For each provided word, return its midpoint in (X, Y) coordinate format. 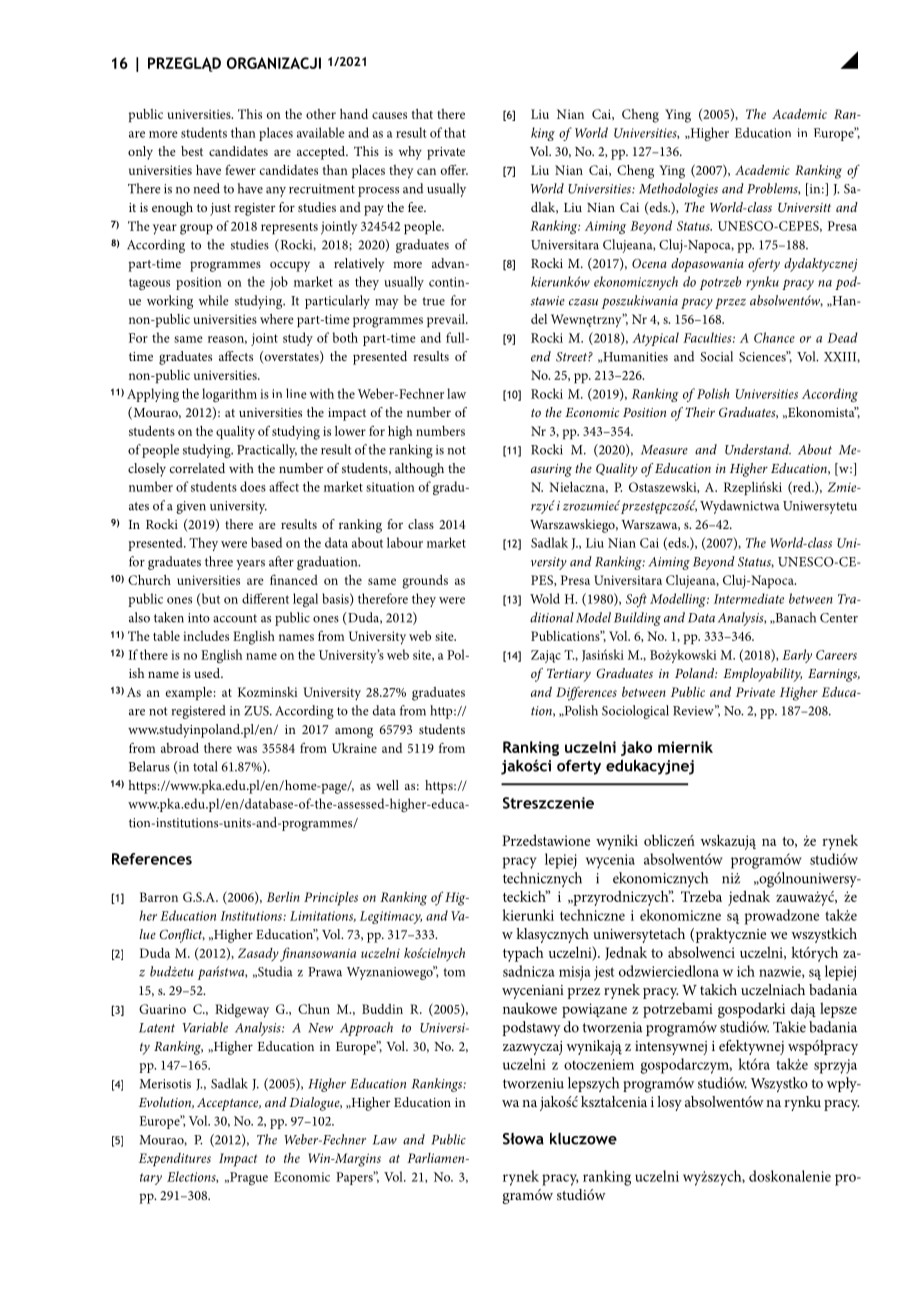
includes (206, 636)
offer (454, 170)
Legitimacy (391, 917)
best (192, 151)
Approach (366, 1029)
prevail (447, 320)
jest (604, 973)
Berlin (283, 897)
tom (454, 972)
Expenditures (175, 1160)
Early (797, 656)
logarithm (229, 395)
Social (716, 356)
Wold (545, 598)
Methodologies (678, 190)
